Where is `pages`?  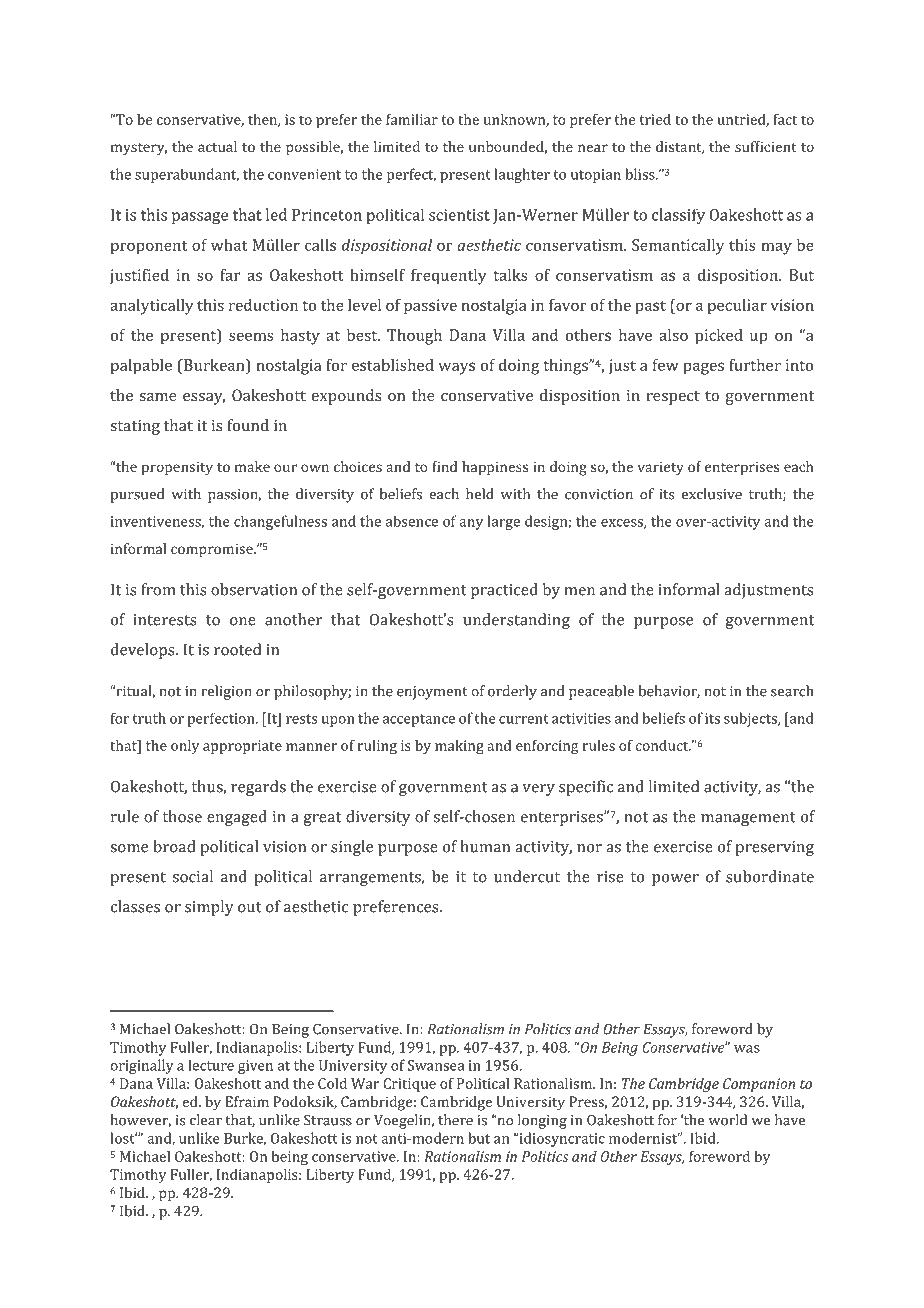 pages is located at coordinates (703, 368).
